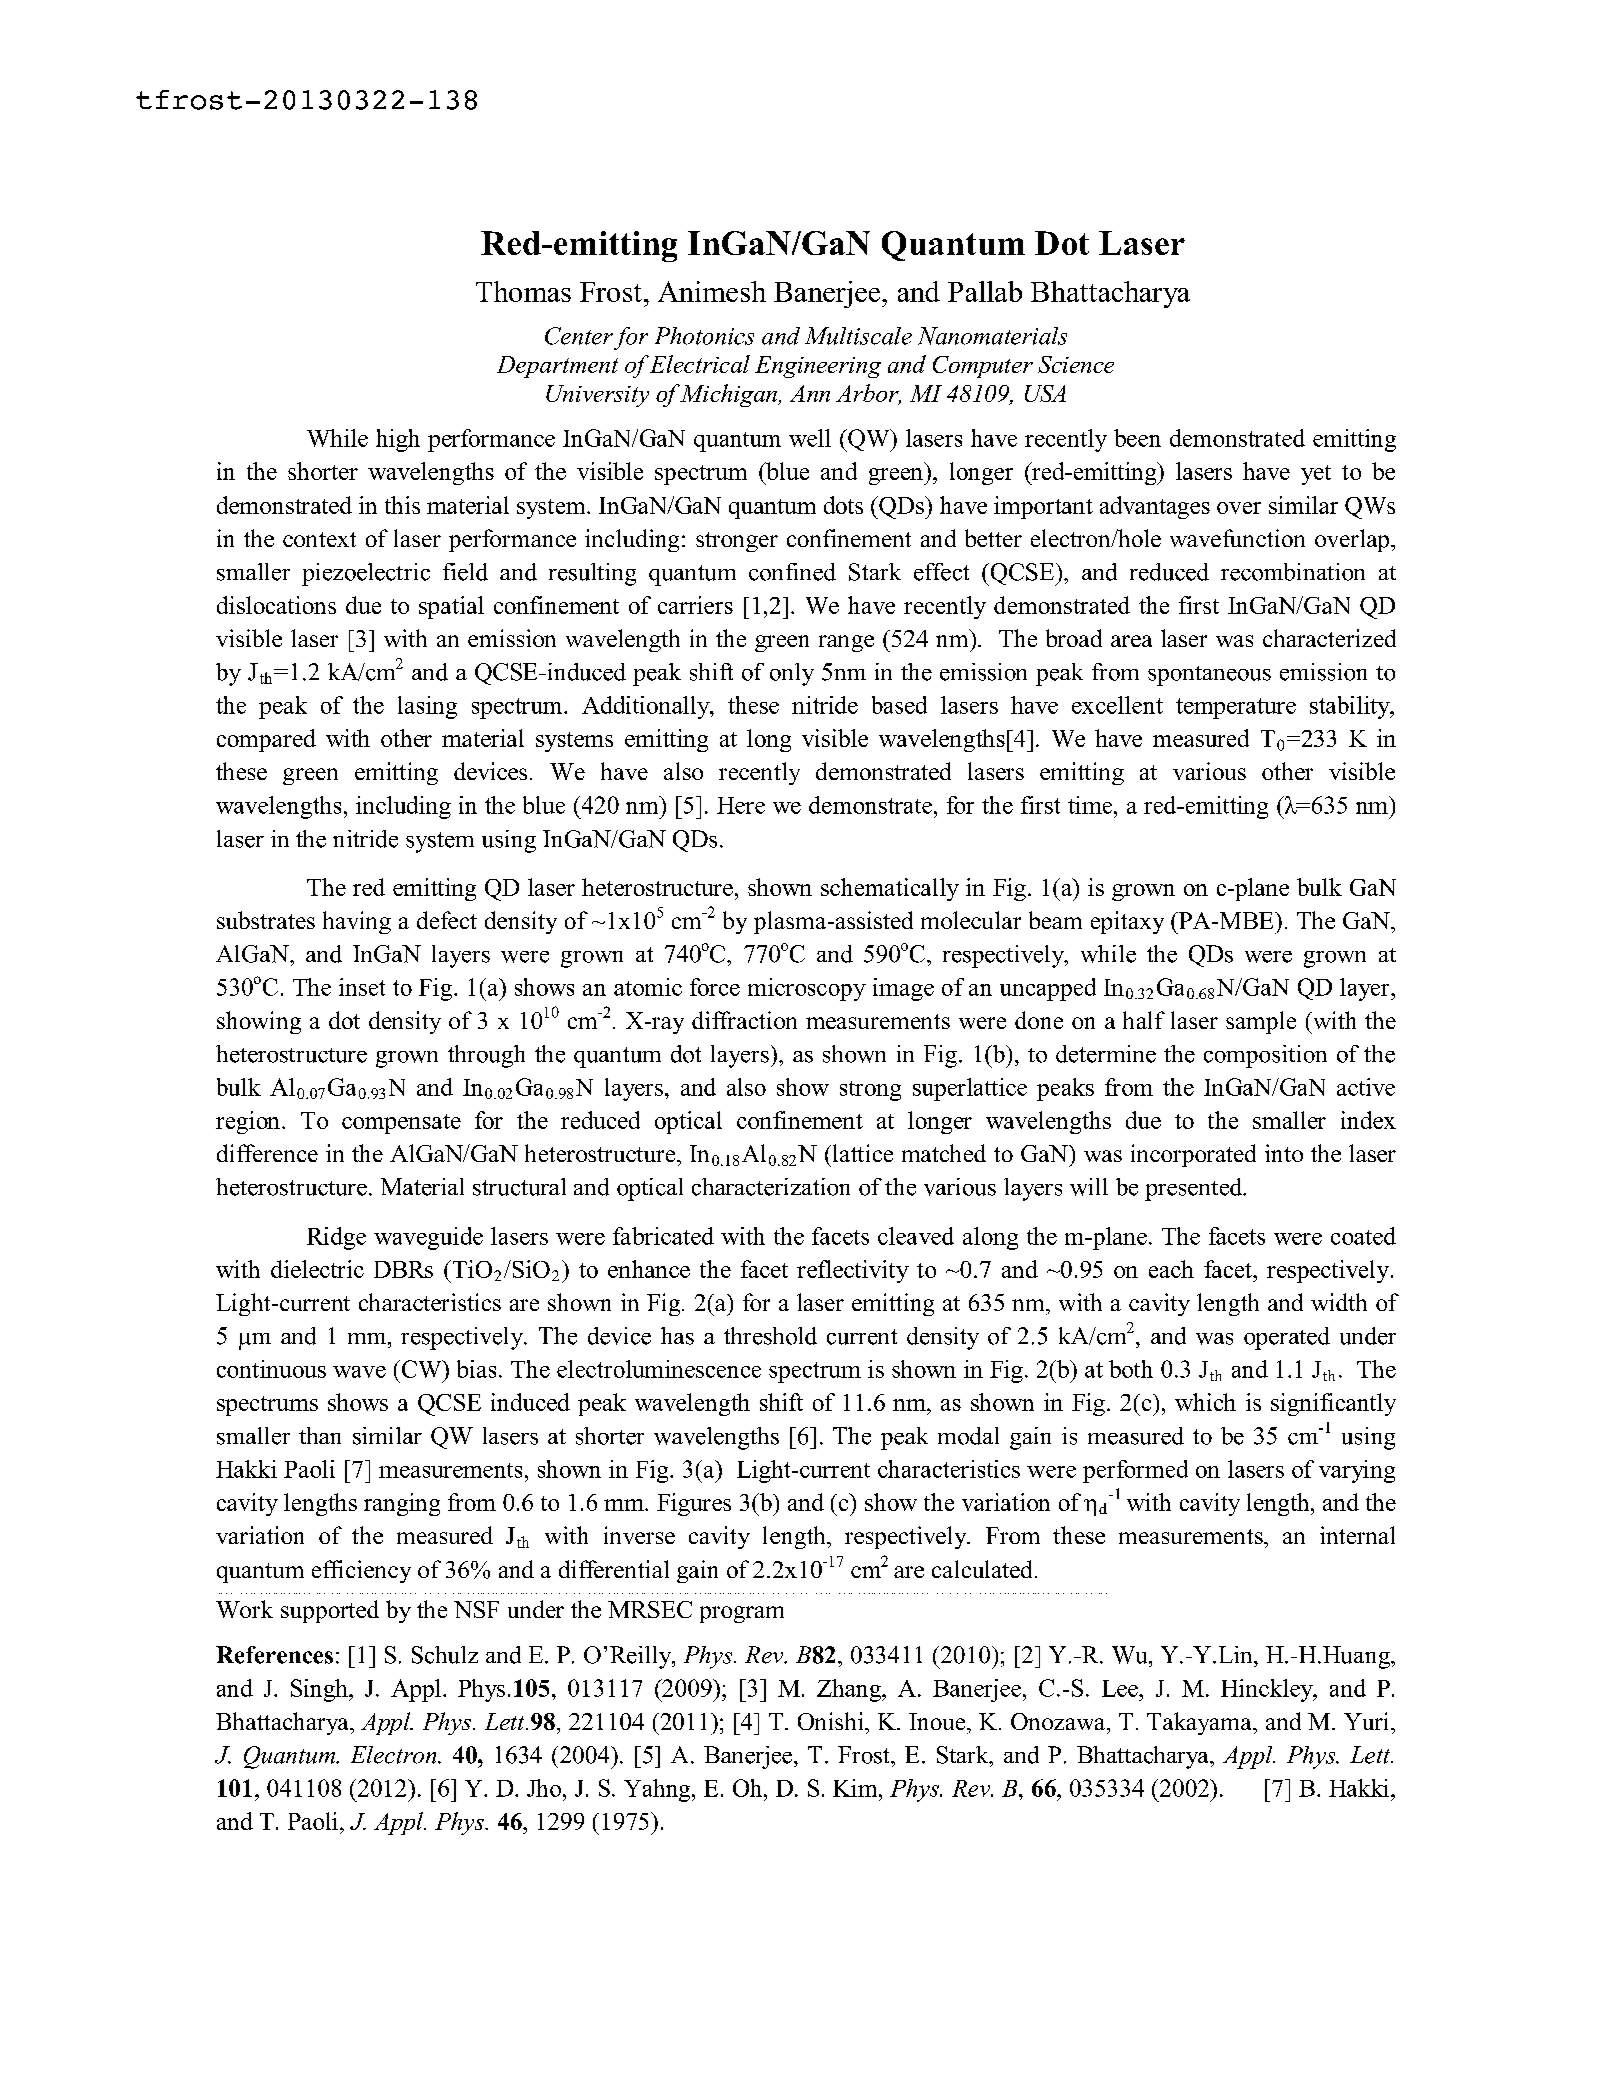 The height and width of the page is (2080, 1607). Describe the element at coordinates (1268, 1690) in the page. I see `Hinckley` at that location.
